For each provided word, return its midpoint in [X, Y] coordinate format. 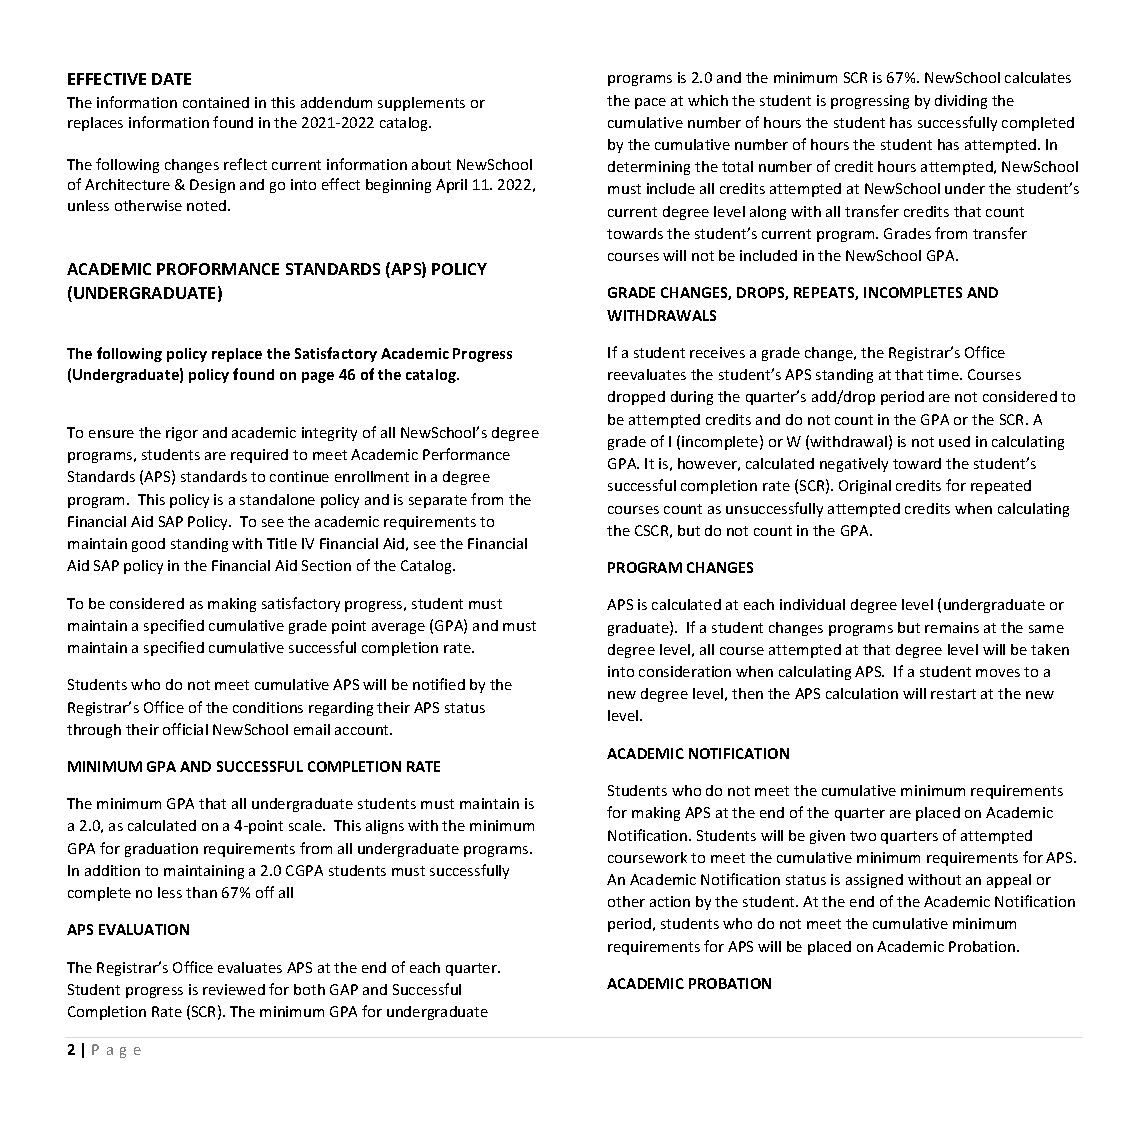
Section [326, 565]
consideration [685, 671]
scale [306, 825]
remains [952, 627]
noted [208, 205]
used [954, 441]
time [944, 374]
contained [216, 102]
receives [717, 352]
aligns [385, 827]
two [863, 836]
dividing [961, 102]
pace [650, 103]
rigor [182, 434]
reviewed [234, 989]
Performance [466, 454]
